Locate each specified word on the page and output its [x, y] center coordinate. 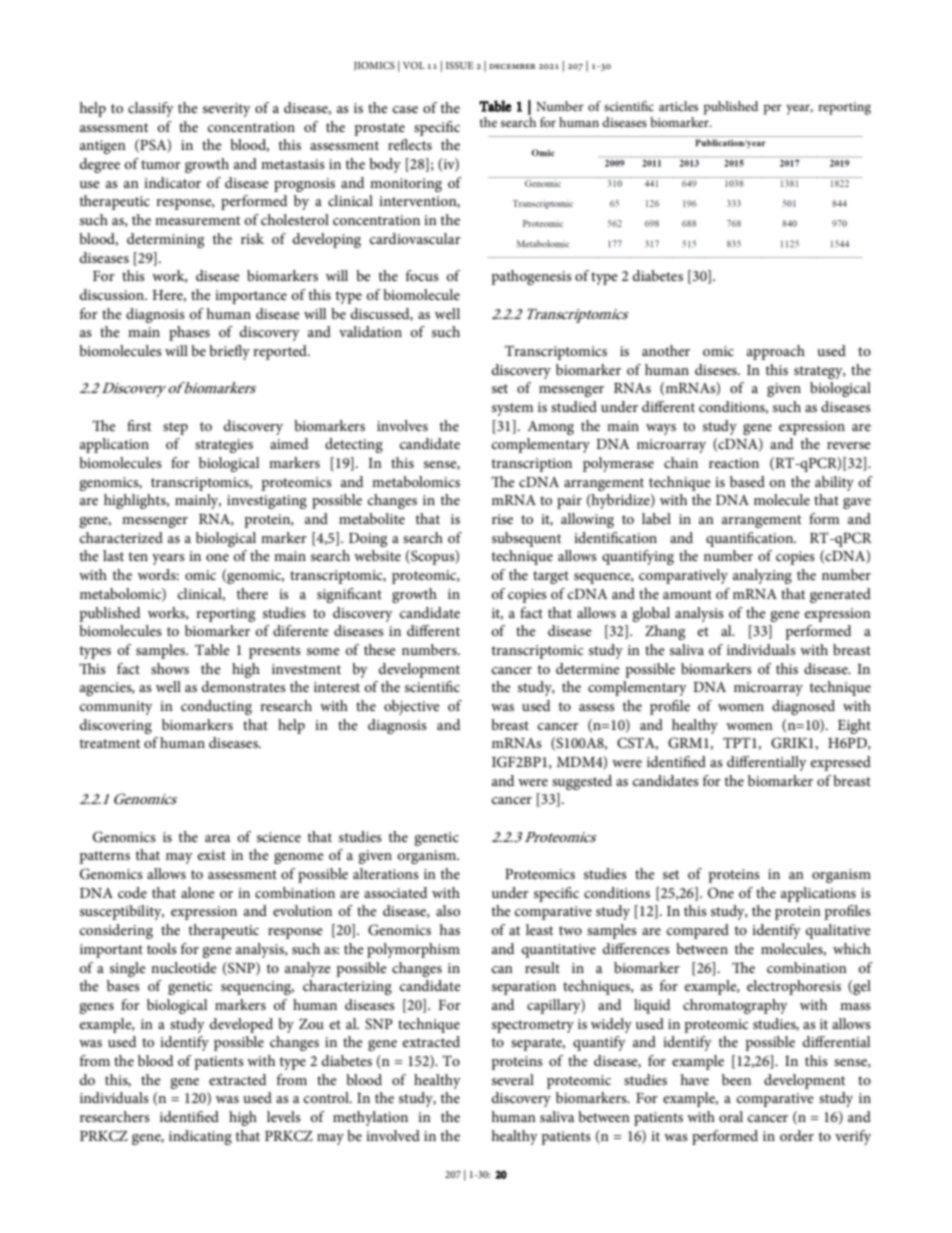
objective [412, 707]
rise [502, 519]
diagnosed [803, 707]
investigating [267, 502]
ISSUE [459, 65]
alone [198, 892]
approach [776, 352]
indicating [200, 1137]
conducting [216, 707]
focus [422, 275]
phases [189, 333]
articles [678, 106]
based [747, 481]
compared [698, 931]
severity [227, 110]
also [448, 910]
